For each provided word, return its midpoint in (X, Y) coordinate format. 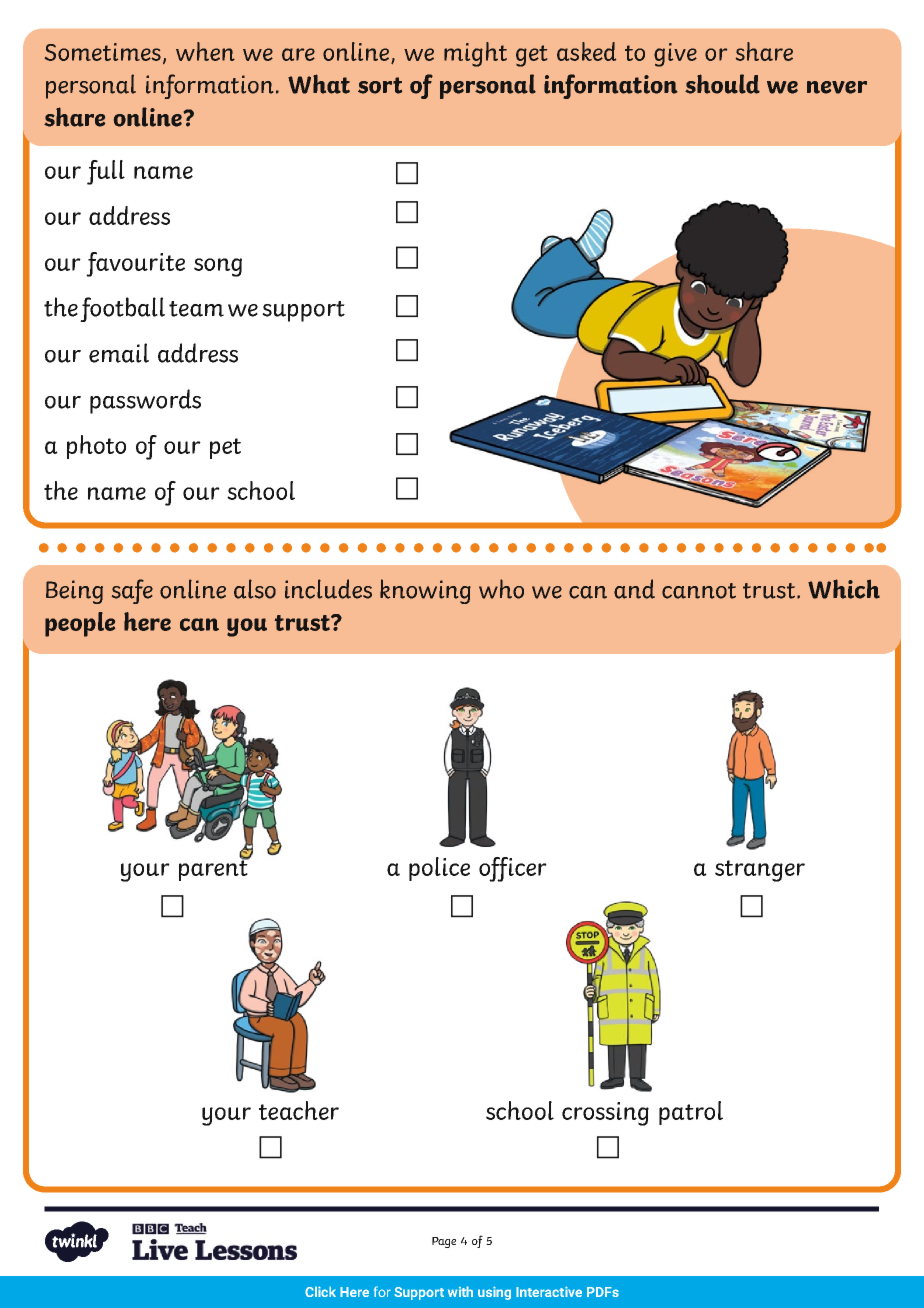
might (475, 54)
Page (444, 1242)
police (439, 869)
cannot (699, 591)
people (80, 624)
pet (225, 448)
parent (214, 869)
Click (320, 1291)
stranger (760, 871)
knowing (425, 591)
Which (844, 589)
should (722, 84)
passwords (145, 401)
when (205, 51)
